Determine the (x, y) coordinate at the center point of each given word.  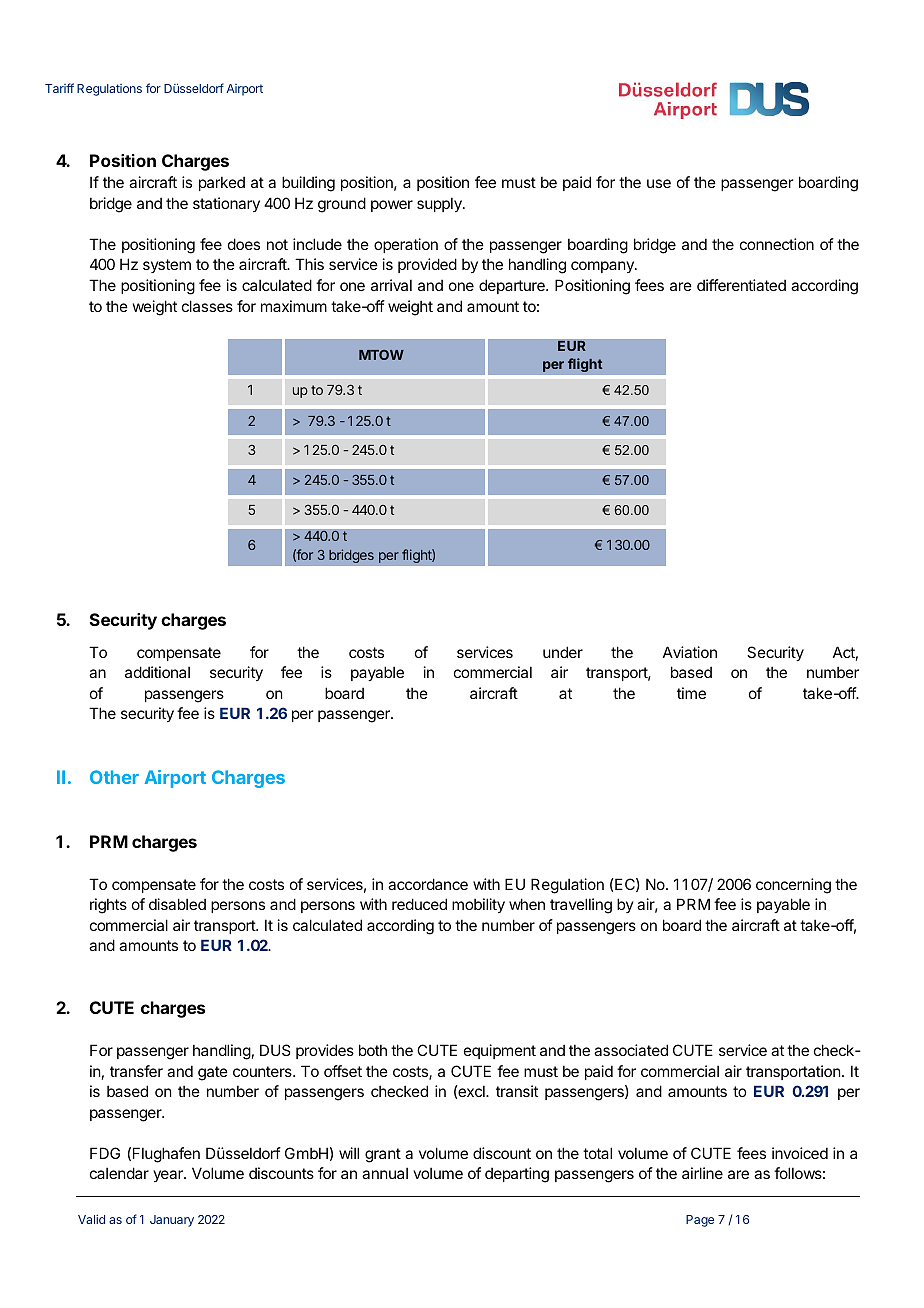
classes (207, 306)
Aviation (690, 652)
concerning (793, 886)
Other (114, 777)
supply (440, 204)
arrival (391, 285)
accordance (428, 884)
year (169, 1176)
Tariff (59, 88)
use (659, 183)
